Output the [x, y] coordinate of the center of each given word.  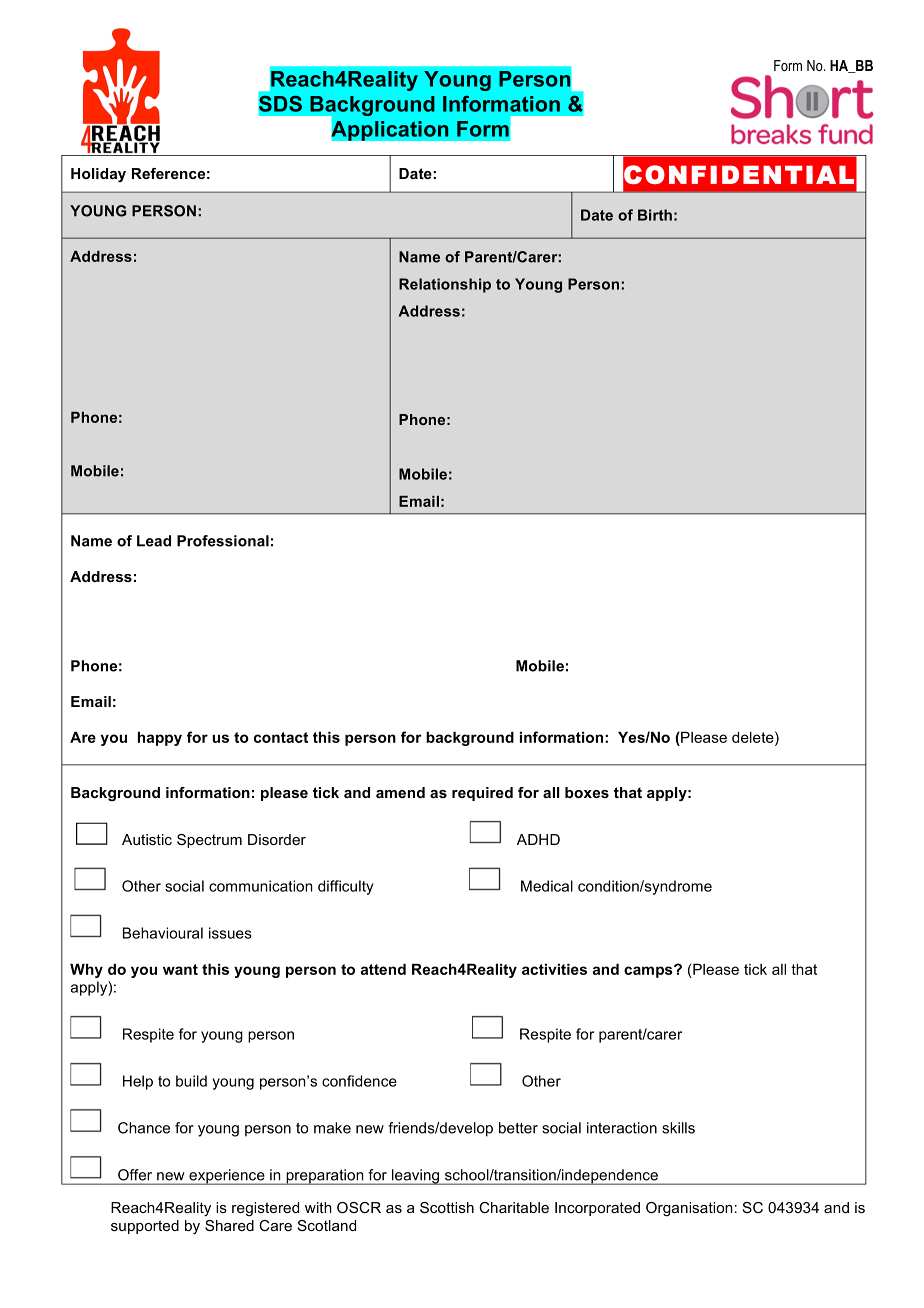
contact [281, 737]
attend [383, 969]
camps [649, 971]
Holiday [98, 175]
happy [160, 738]
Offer [135, 1175]
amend [400, 792]
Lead [154, 541]
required [482, 794]
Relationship [445, 285]
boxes [587, 792]
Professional [223, 541]
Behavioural [163, 933]
